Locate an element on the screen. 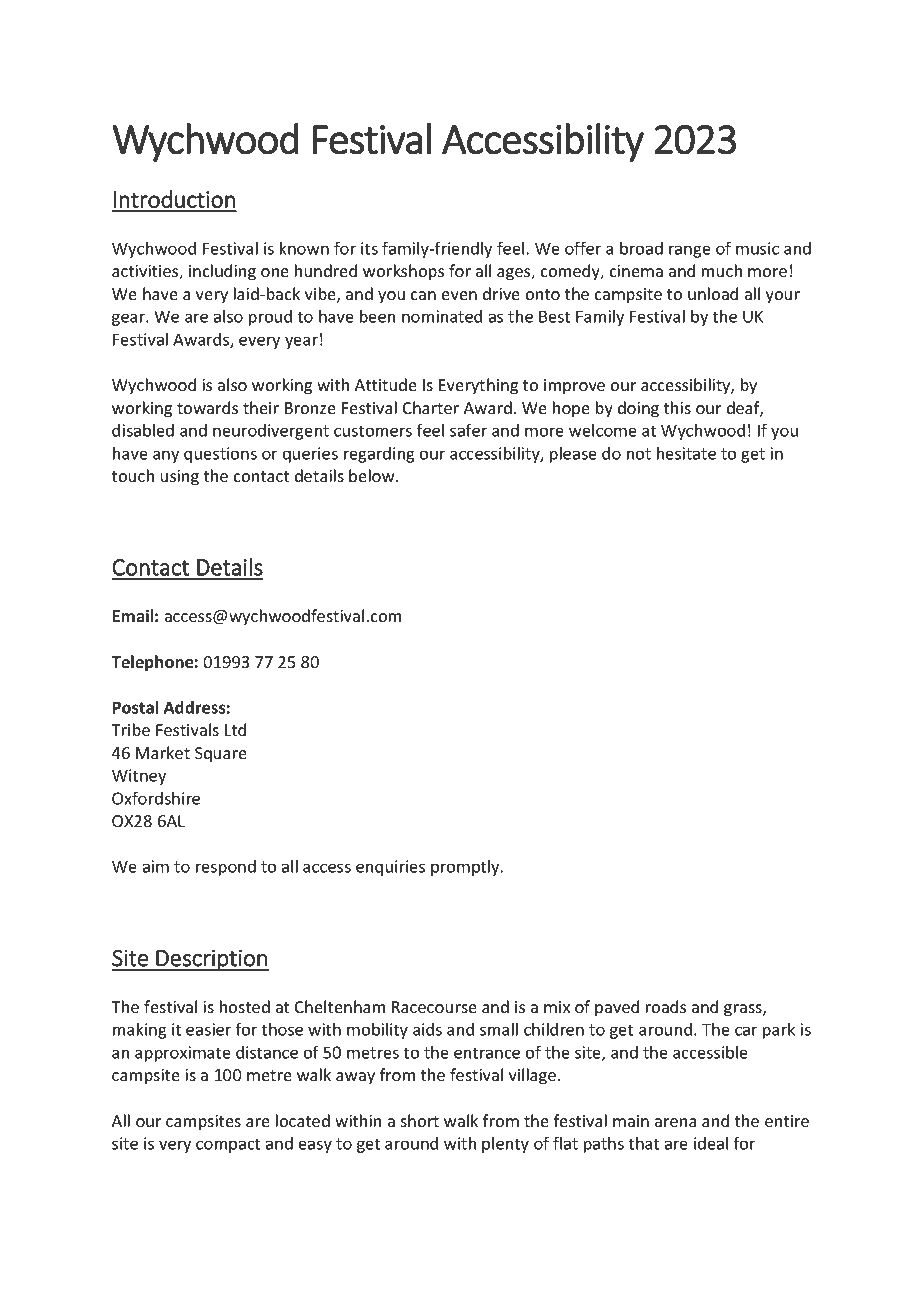 This screenshot has width=924, height=1309. even is located at coordinates (459, 295).
